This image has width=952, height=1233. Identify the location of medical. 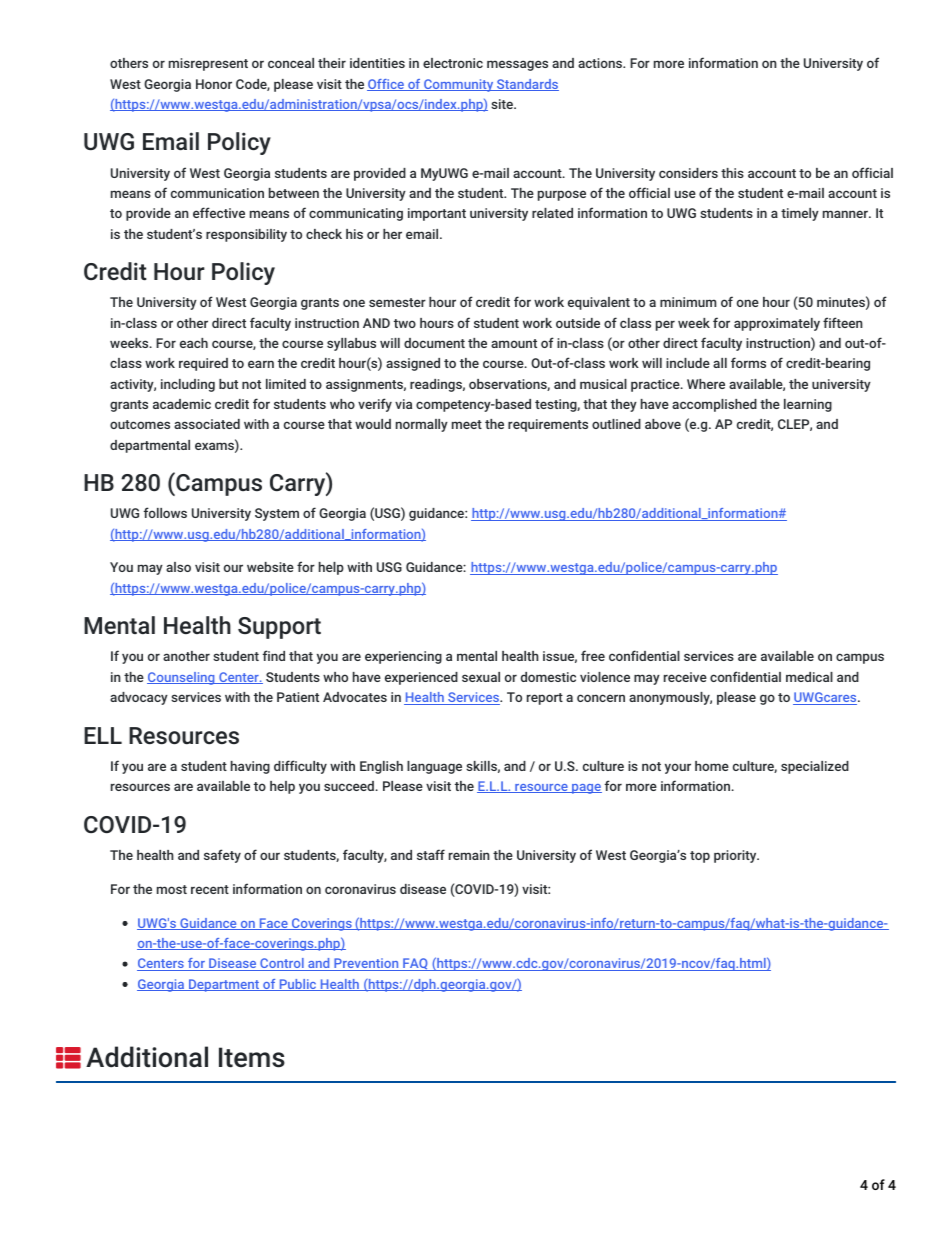
(809, 677).
